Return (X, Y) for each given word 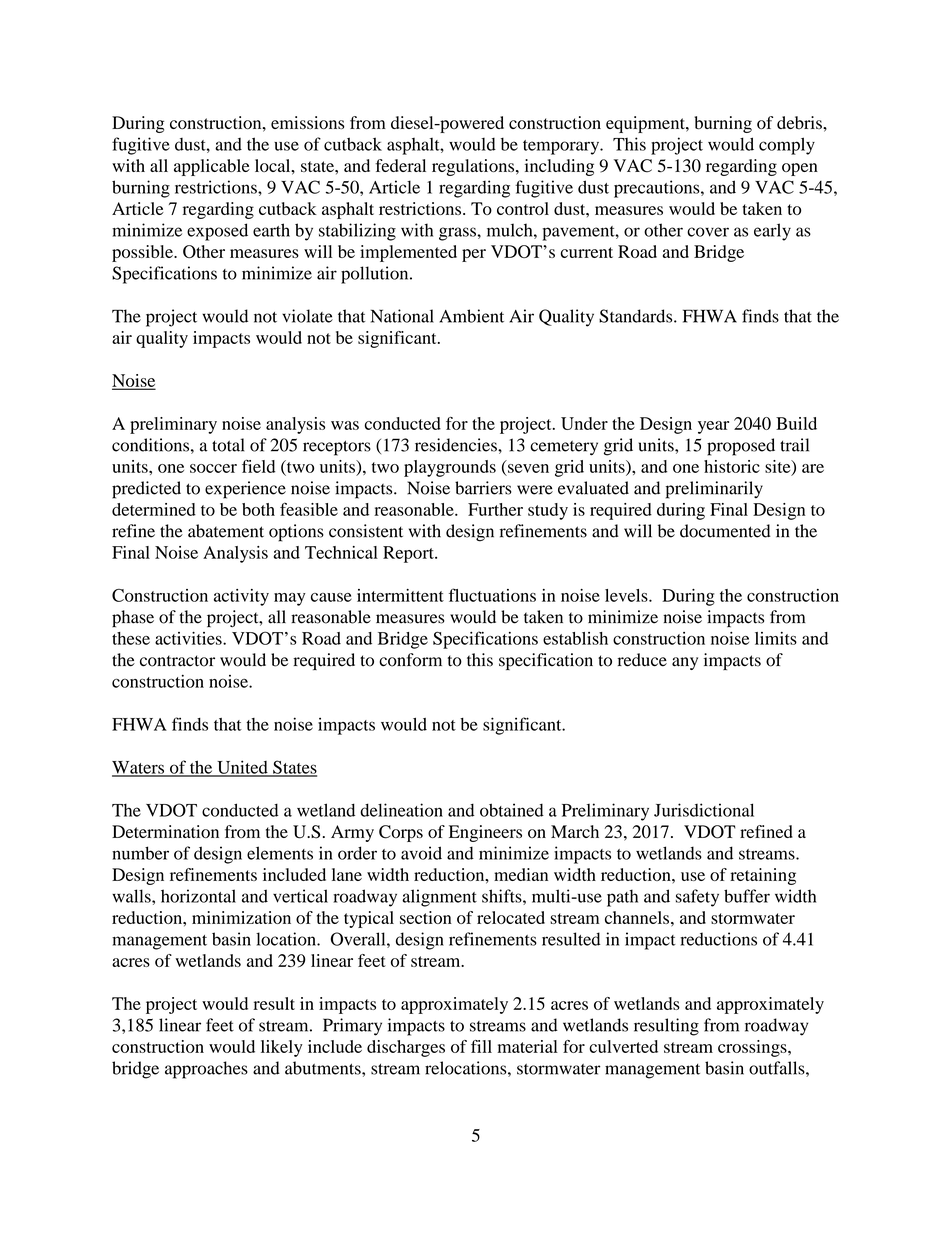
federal (400, 165)
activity (241, 597)
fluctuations (492, 595)
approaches (206, 1070)
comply (787, 146)
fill (481, 1046)
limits (776, 638)
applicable (212, 167)
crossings (753, 1048)
